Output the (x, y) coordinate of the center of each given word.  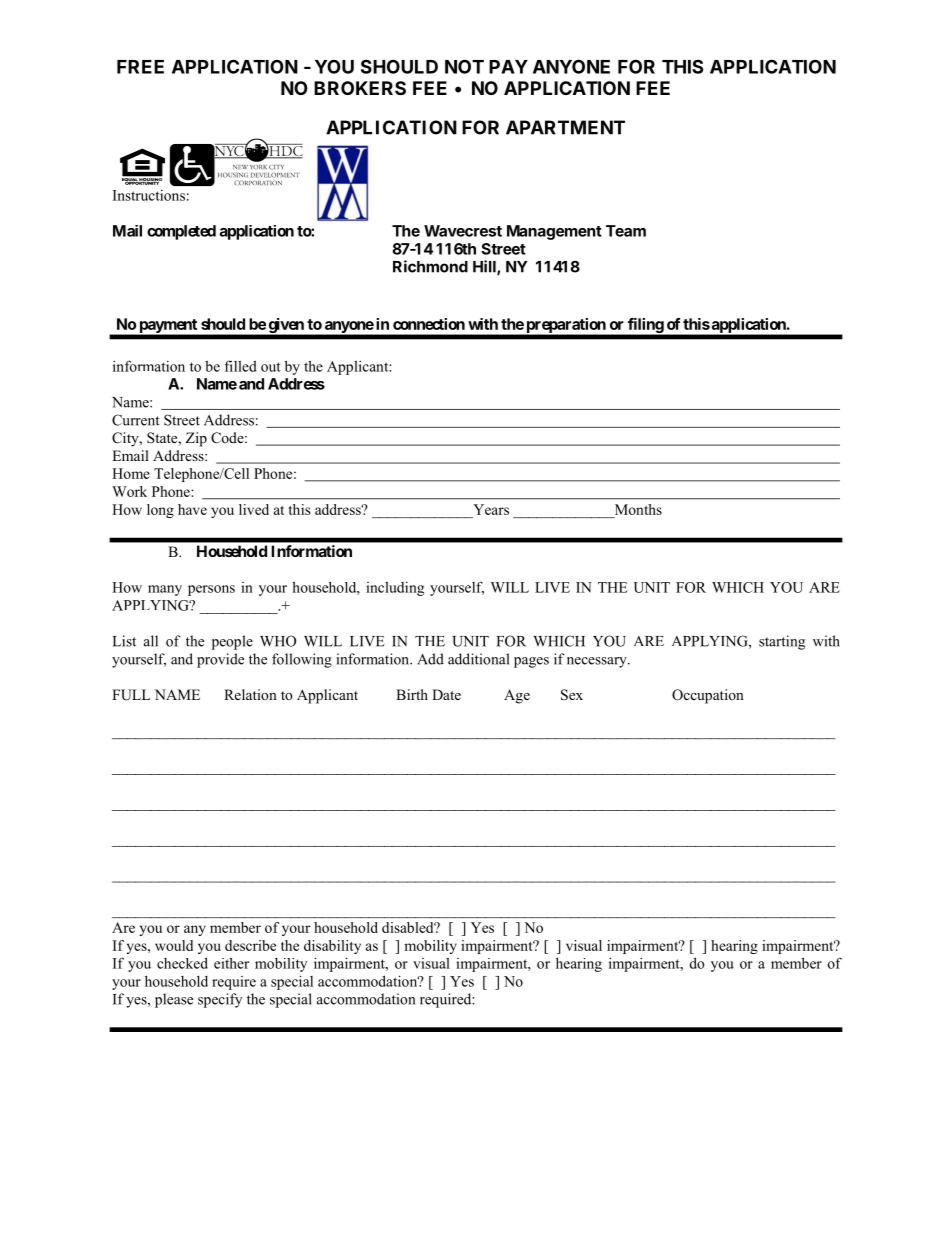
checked (182, 963)
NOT (464, 66)
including (395, 588)
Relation (250, 694)
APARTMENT (565, 127)
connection (429, 324)
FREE (140, 67)
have (192, 509)
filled (241, 366)
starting (782, 642)
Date (446, 694)
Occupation (708, 696)
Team (626, 231)
